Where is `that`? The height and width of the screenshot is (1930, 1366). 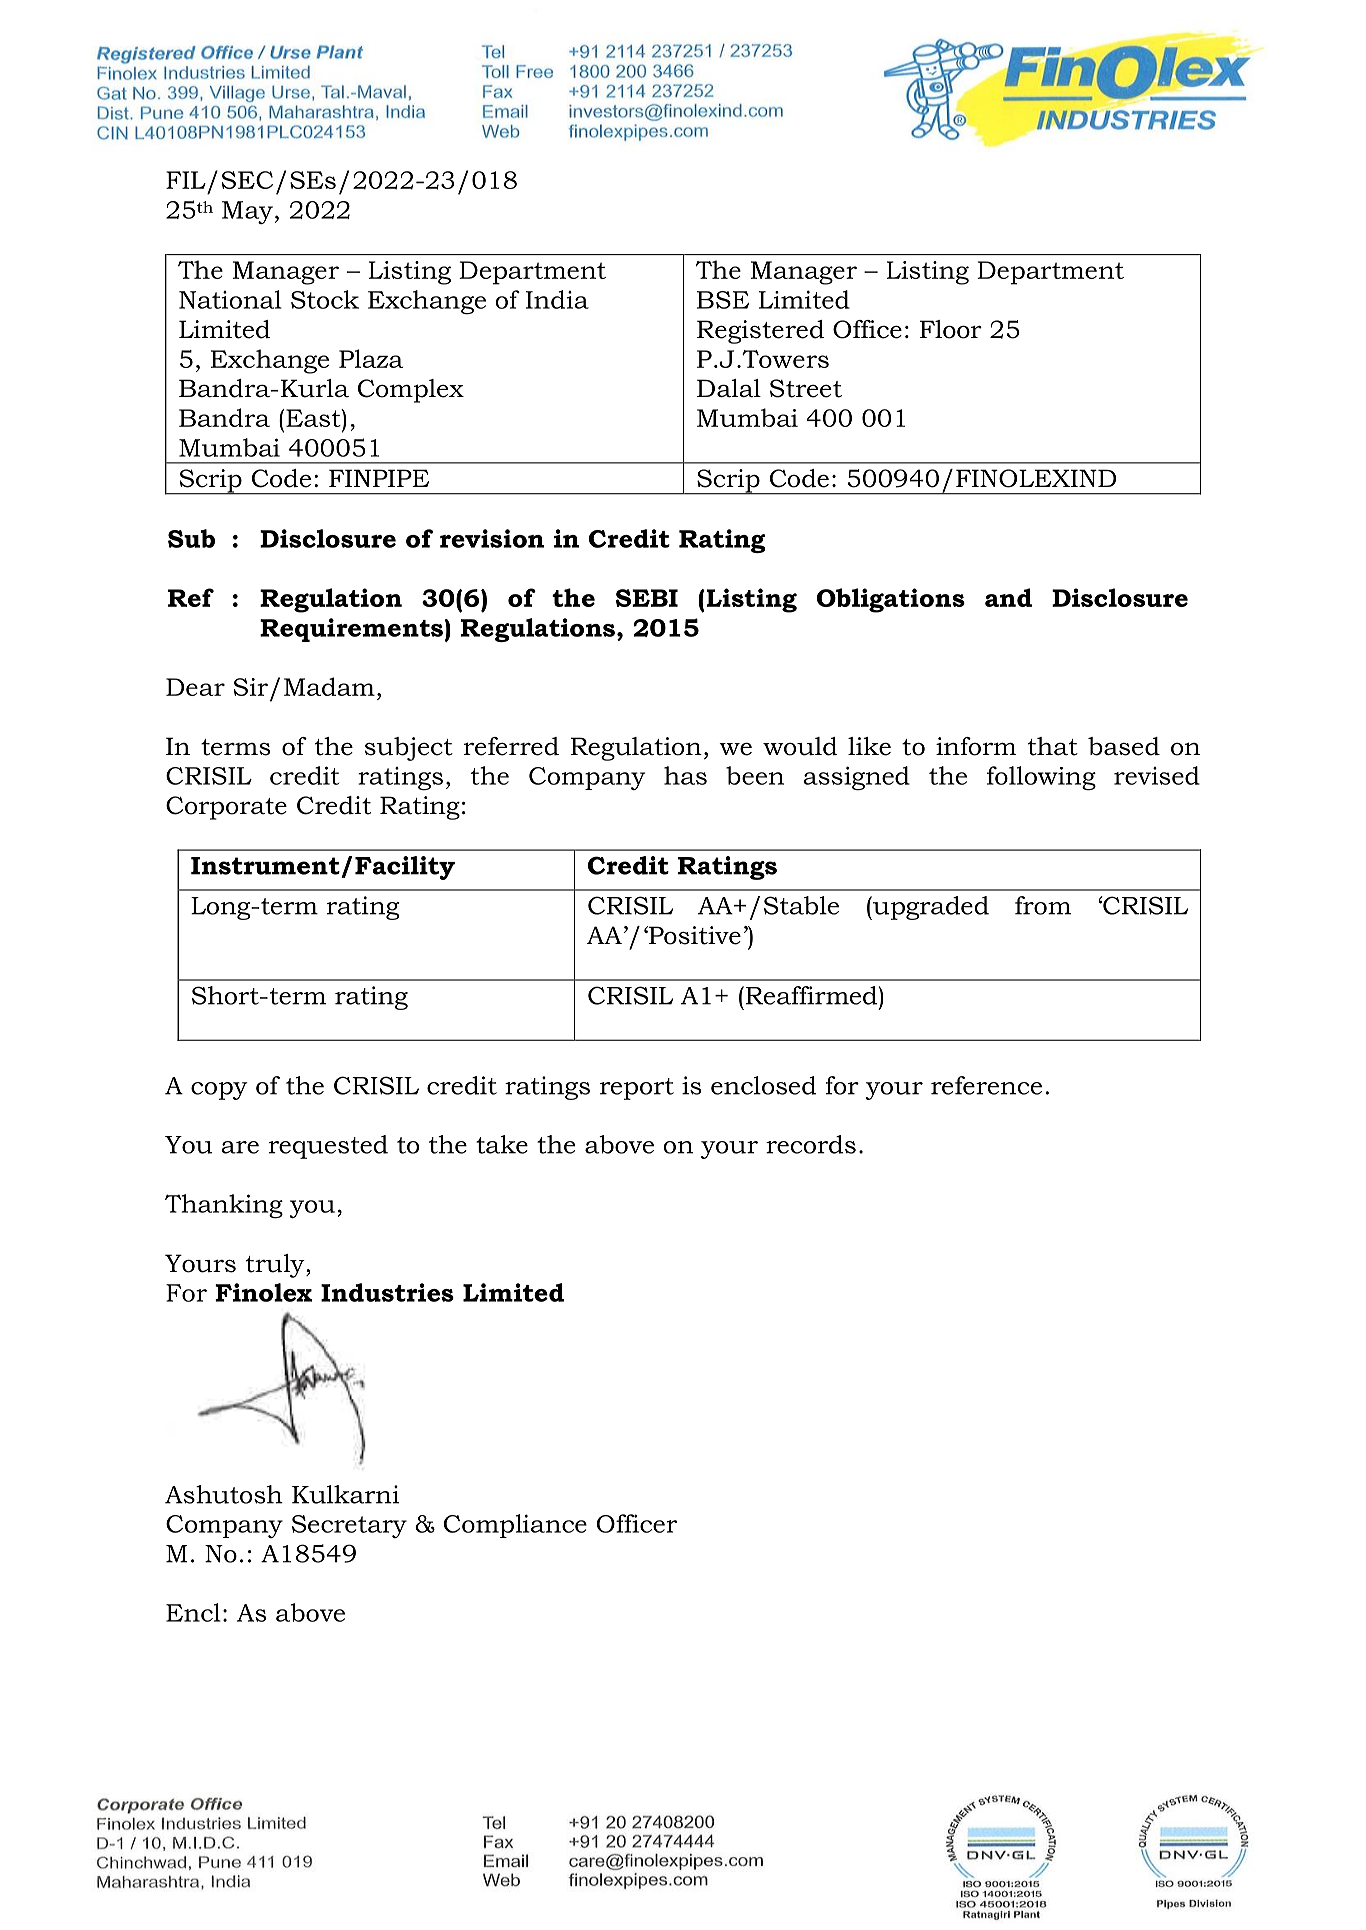 that is located at coordinates (1053, 746).
